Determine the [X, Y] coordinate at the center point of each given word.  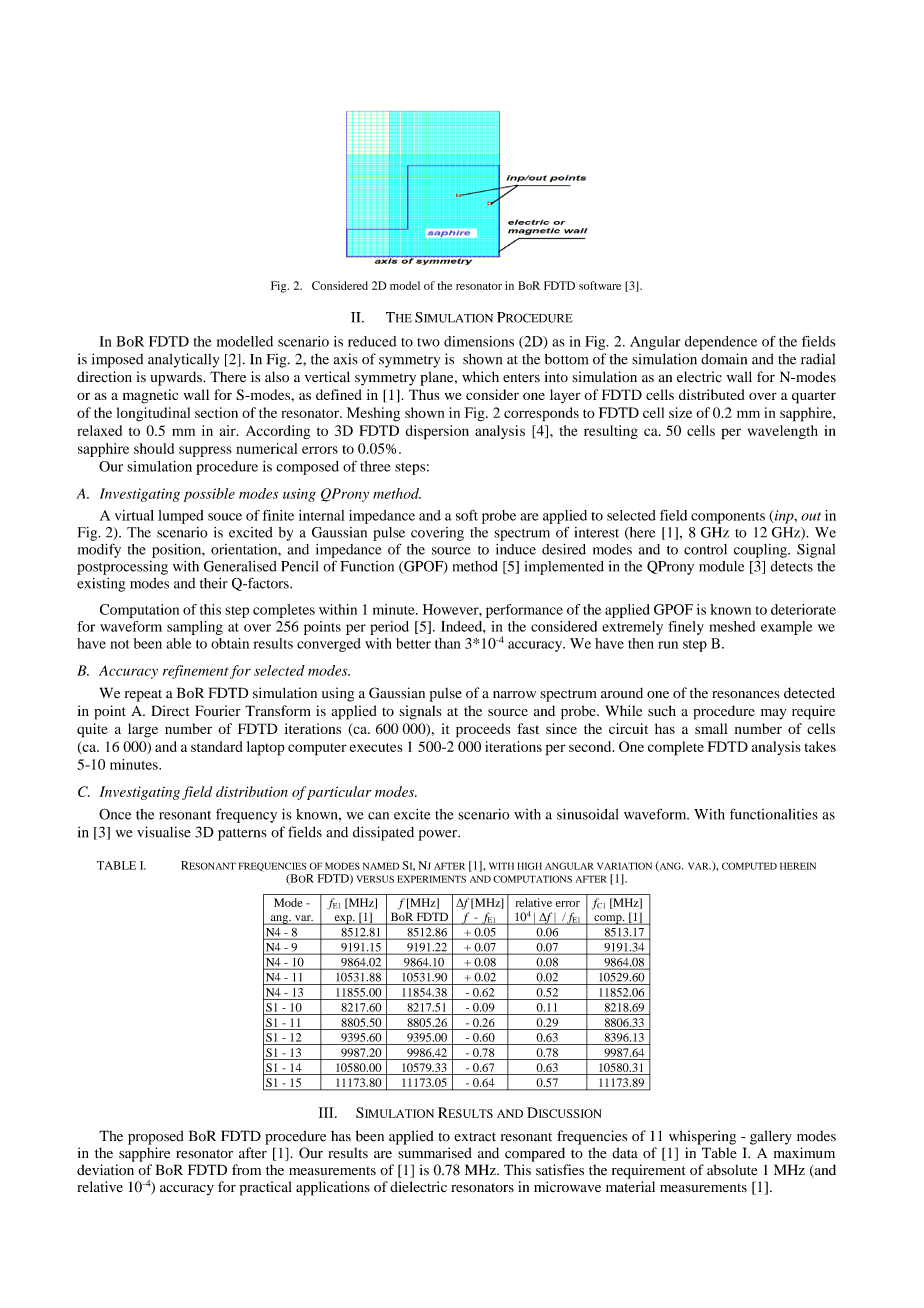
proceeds [483, 730]
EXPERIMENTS [431, 879]
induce [516, 549]
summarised [435, 1153]
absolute [732, 1170]
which [480, 376]
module [721, 566]
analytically [183, 360]
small [711, 728]
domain [724, 359]
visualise [164, 832]
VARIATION [624, 866]
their [214, 583]
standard [217, 746]
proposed [156, 1137]
